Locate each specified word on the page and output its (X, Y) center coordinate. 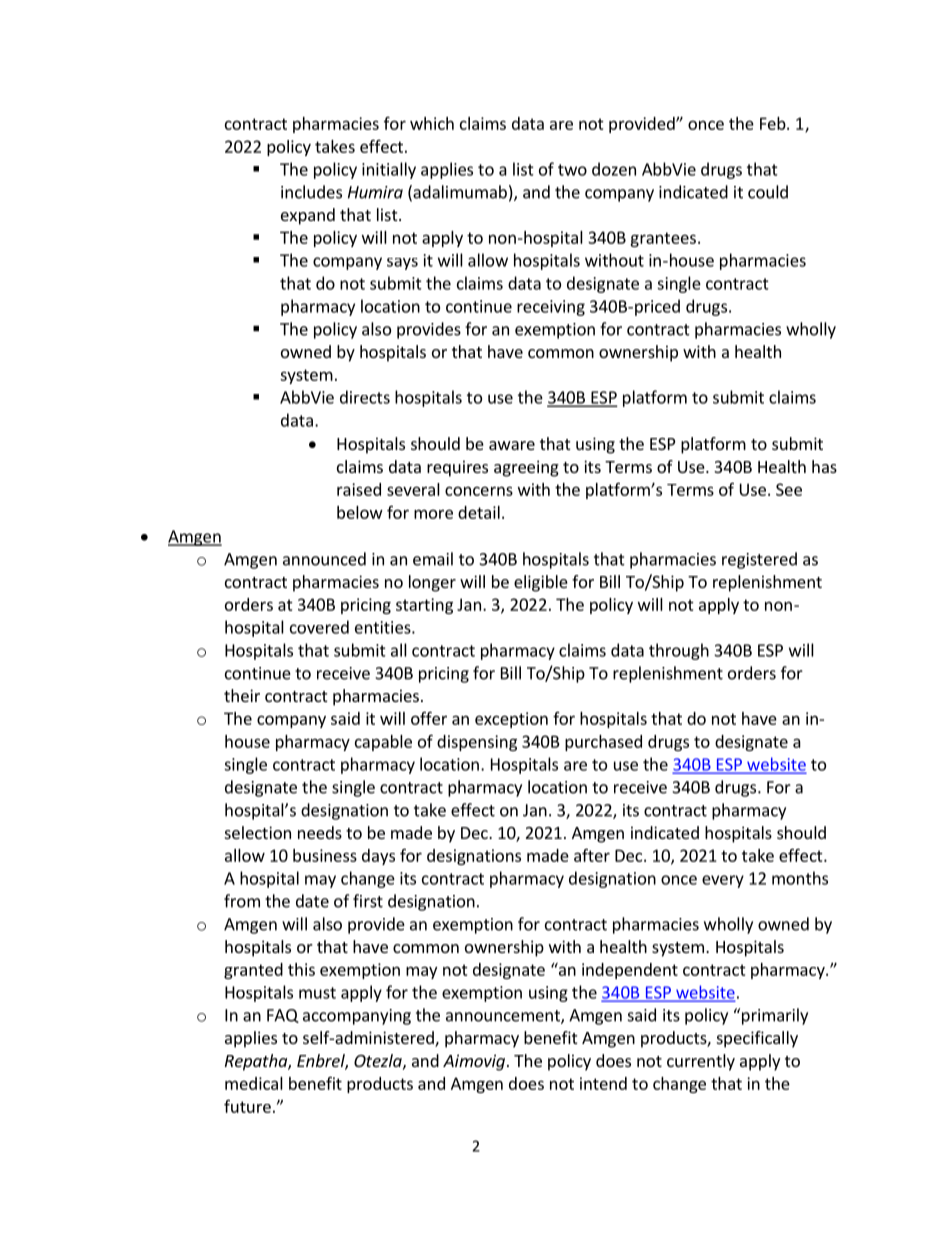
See (789, 489)
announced (324, 559)
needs (320, 832)
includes (311, 192)
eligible (541, 583)
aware (512, 445)
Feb (774, 123)
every (723, 881)
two (572, 170)
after (592, 855)
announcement (504, 1017)
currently (701, 1062)
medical (254, 1083)
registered (759, 560)
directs (365, 397)
